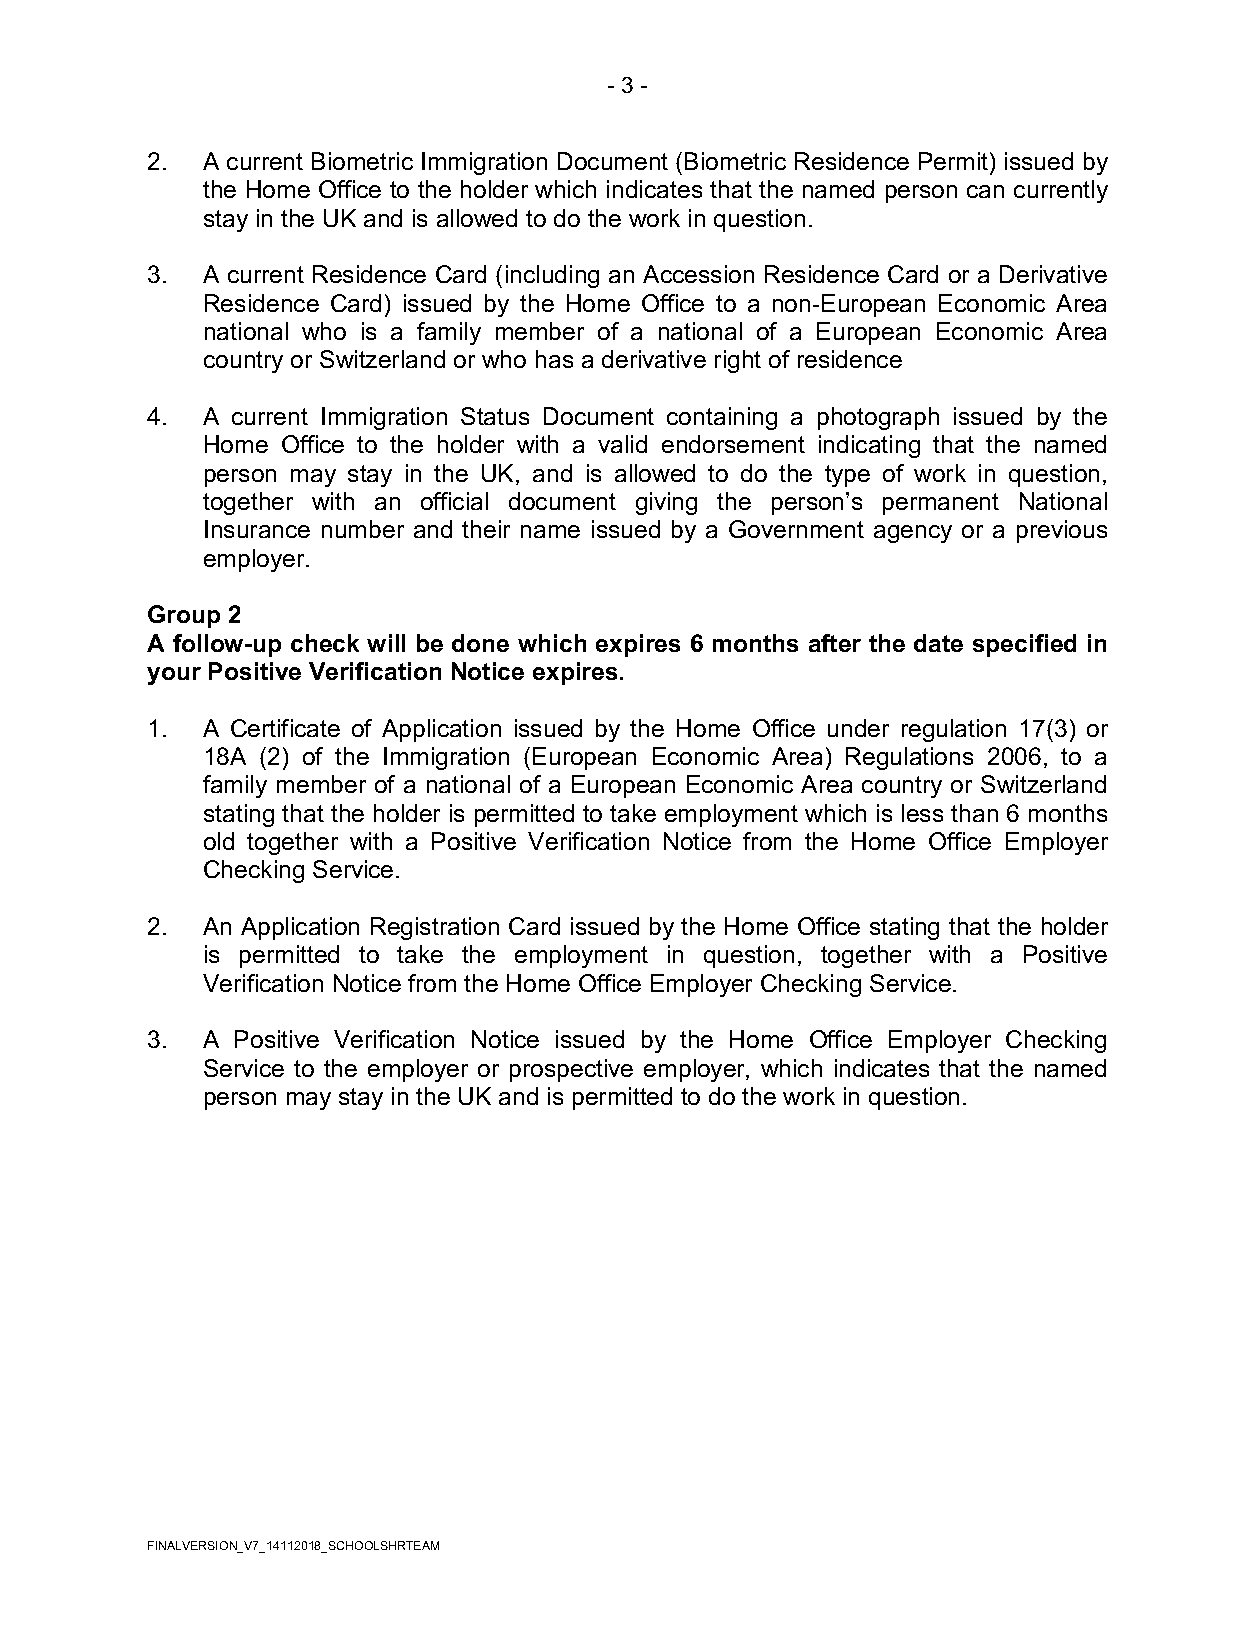 Image resolution: width=1256 pixels, height=1626 pixels. What do you see at coordinates (571, 1070) in the page?
I see `prospective` at bounding box center [571, 1070].
